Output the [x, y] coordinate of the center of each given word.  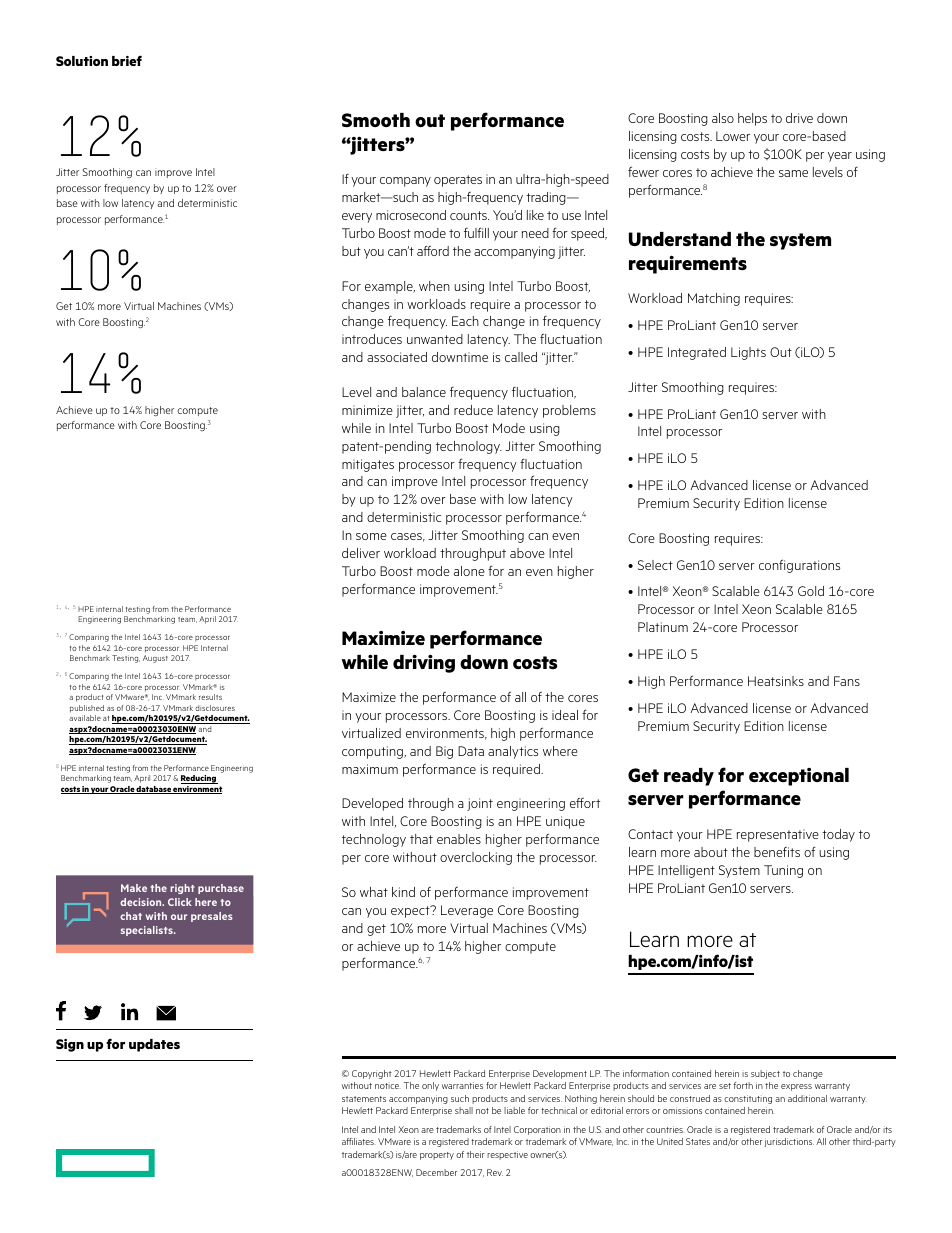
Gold [811, 591]
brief [127, 60]
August [155, 659]
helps [752, 119]
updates [154, 1045]
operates [458, 181]
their [476, 1154]
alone [469, 571]
